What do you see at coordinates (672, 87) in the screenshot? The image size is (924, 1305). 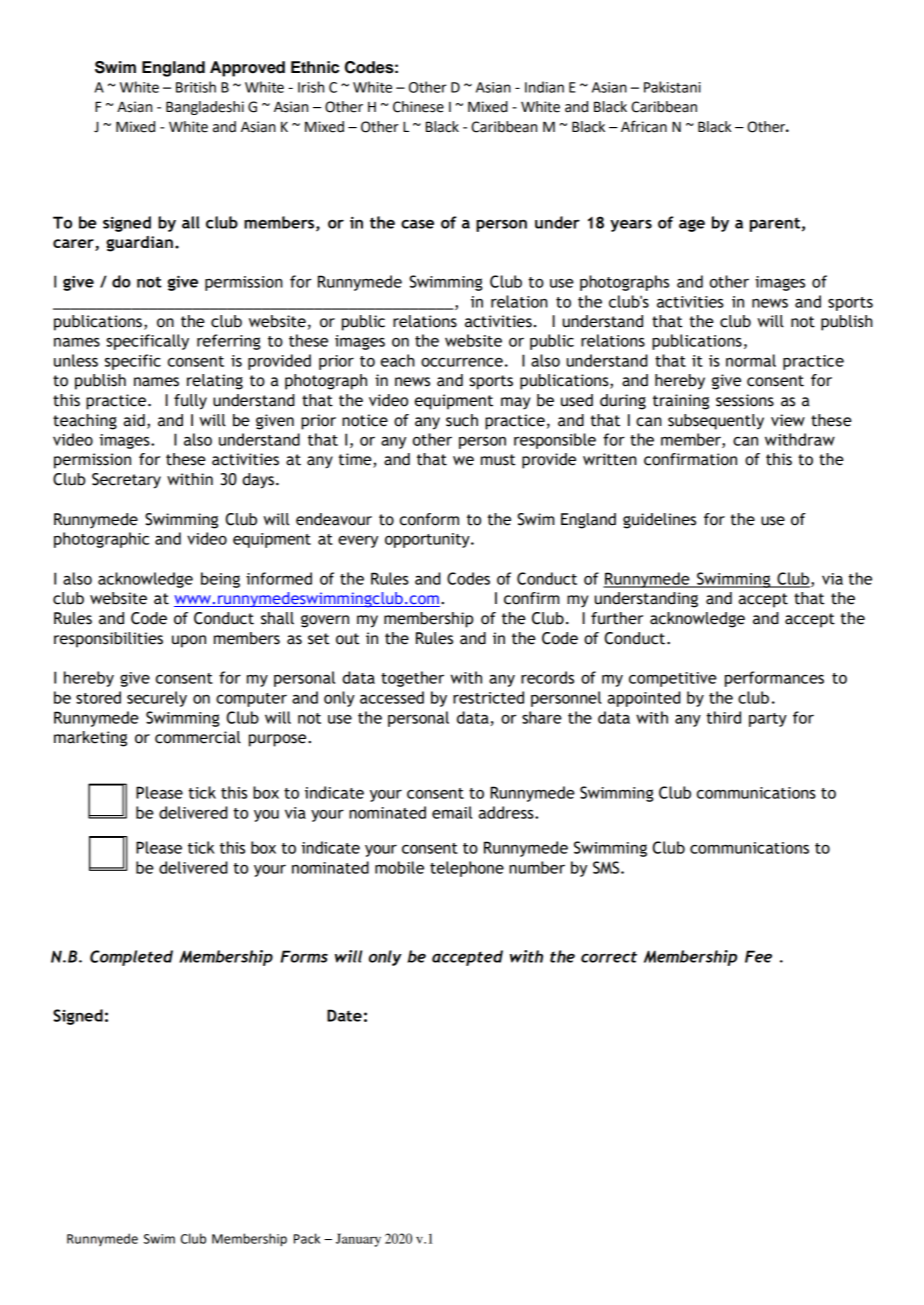 I see `Pakistani` at bounding box center [672, 87].
